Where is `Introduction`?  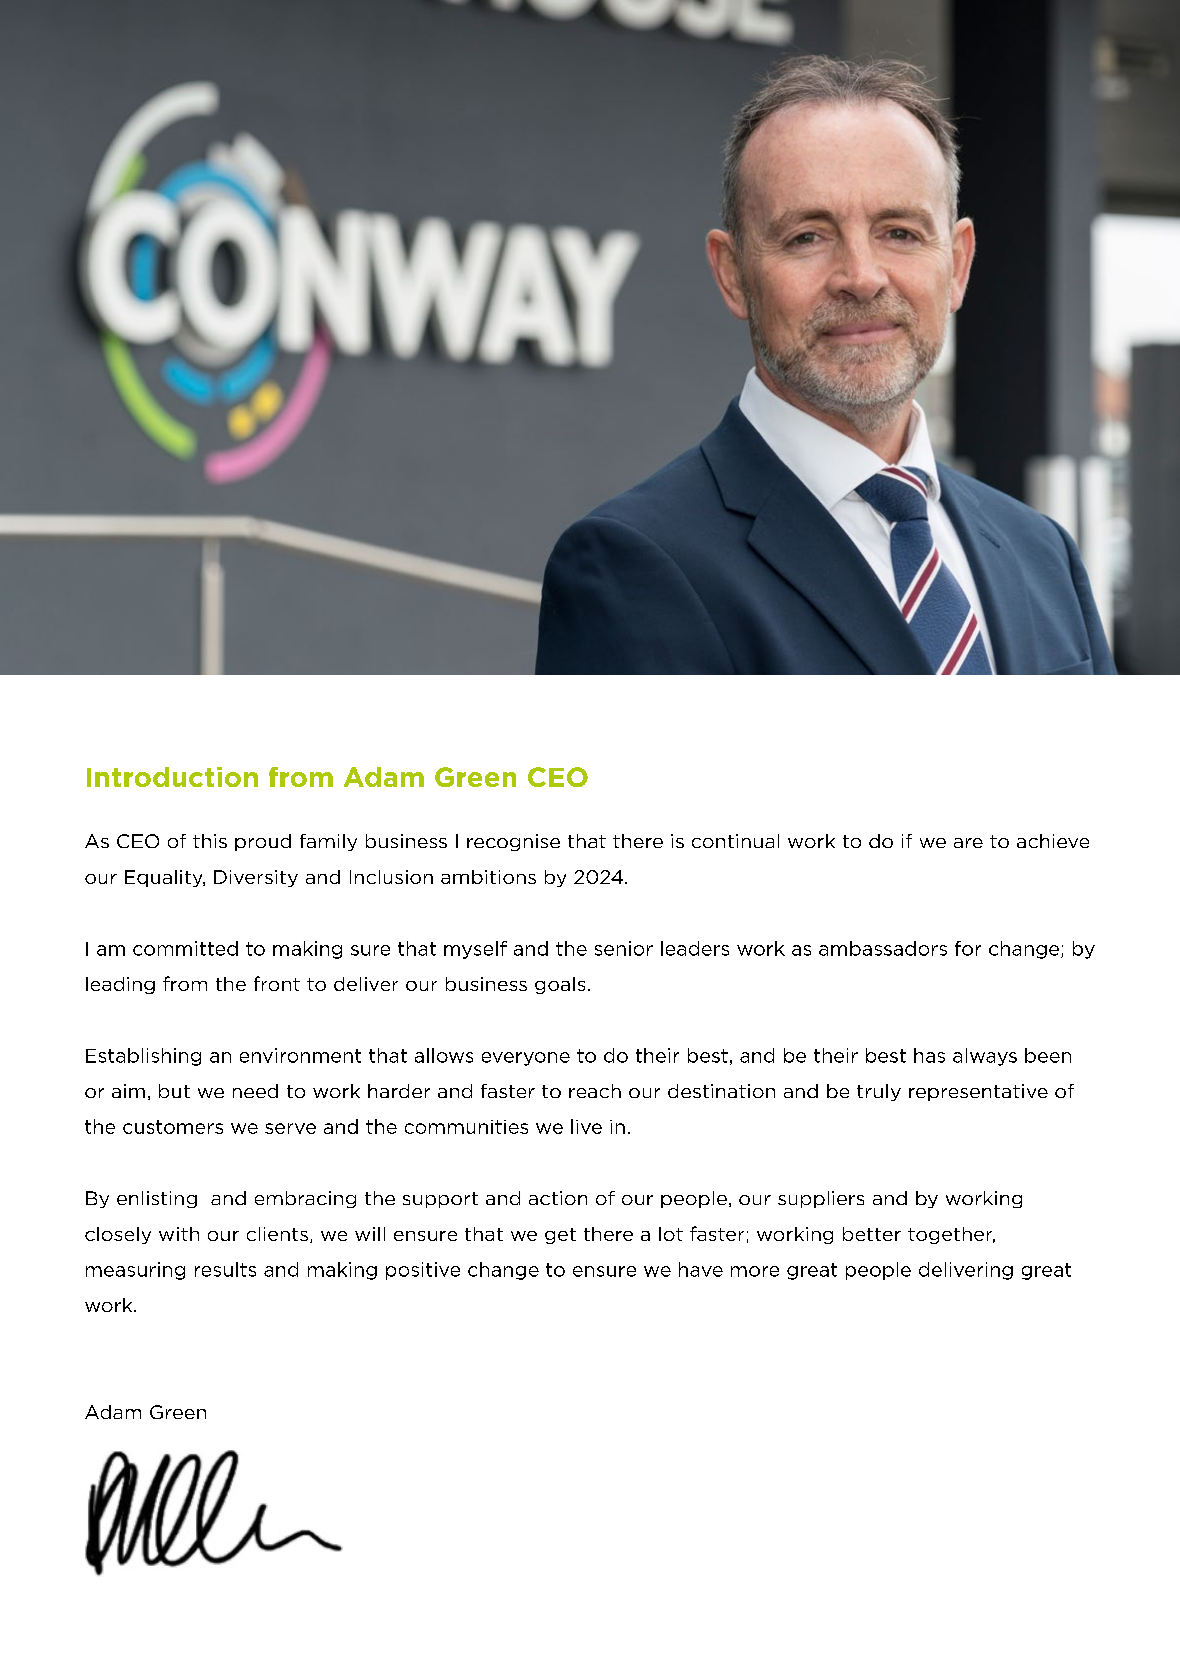
Introduction is located at coordinates (172, 777).
